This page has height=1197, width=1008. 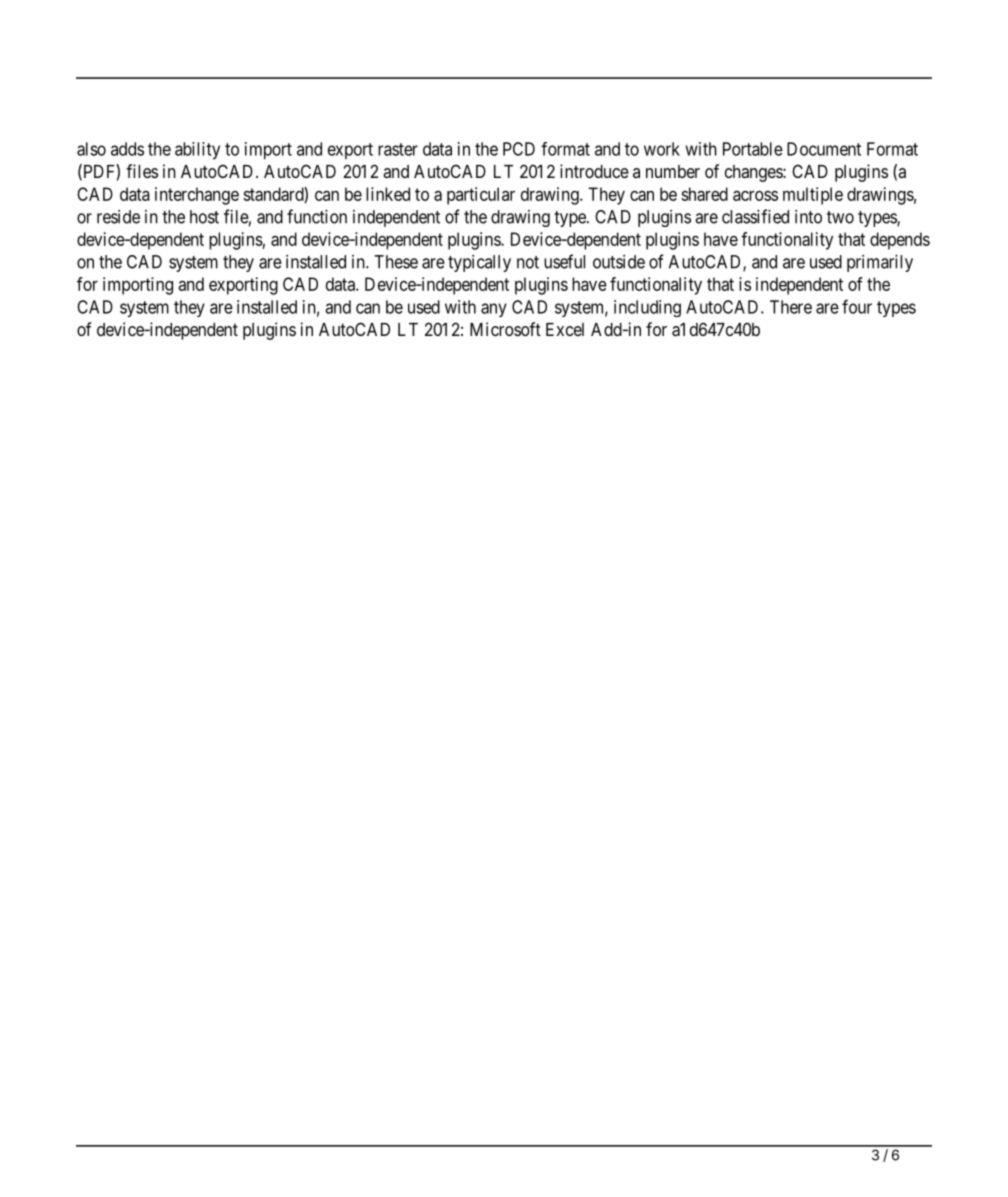 I want to click on primarily, so click(x=880, y=263).
